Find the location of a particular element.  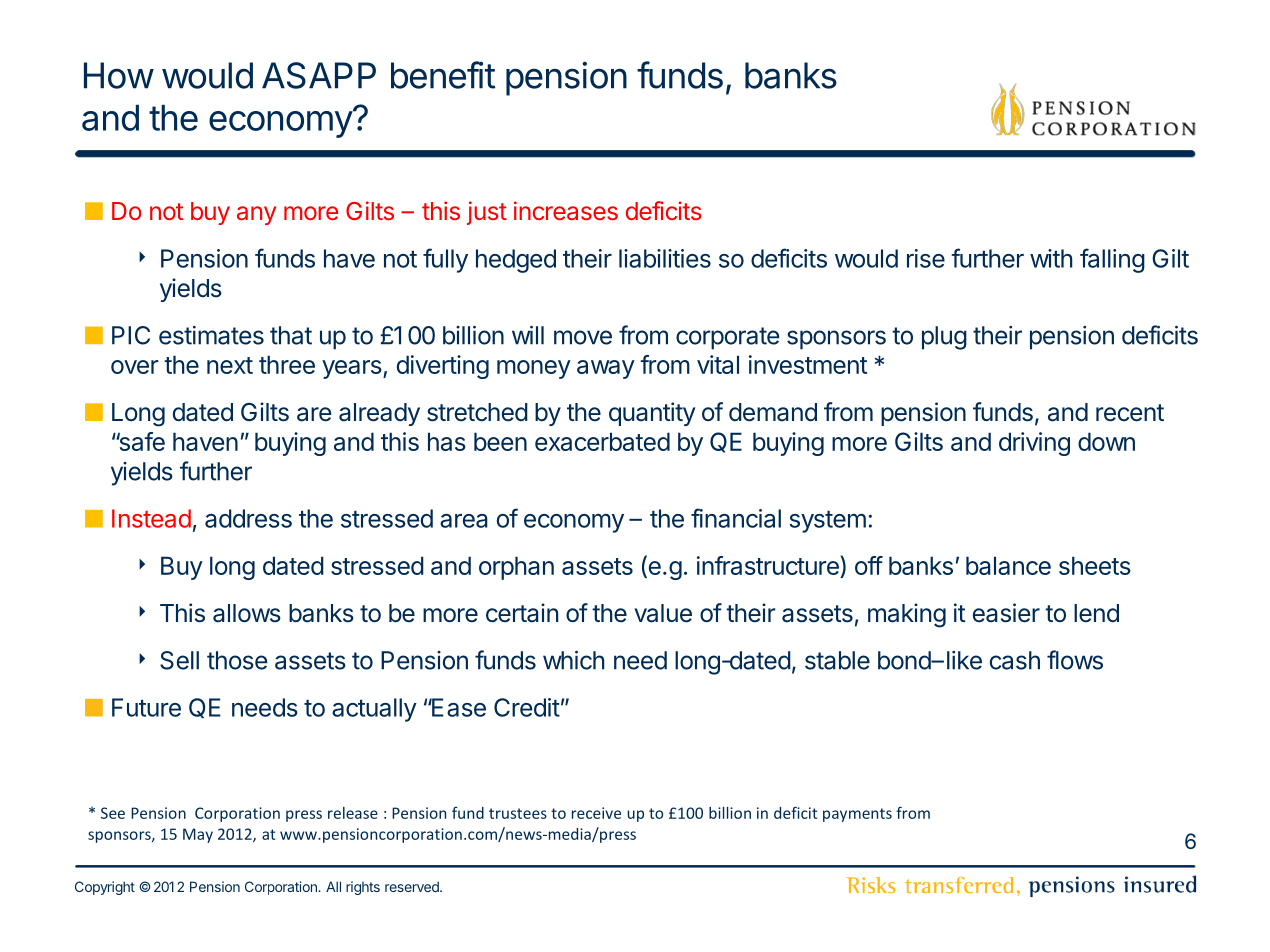

just is located at coordinates (487, 213).
